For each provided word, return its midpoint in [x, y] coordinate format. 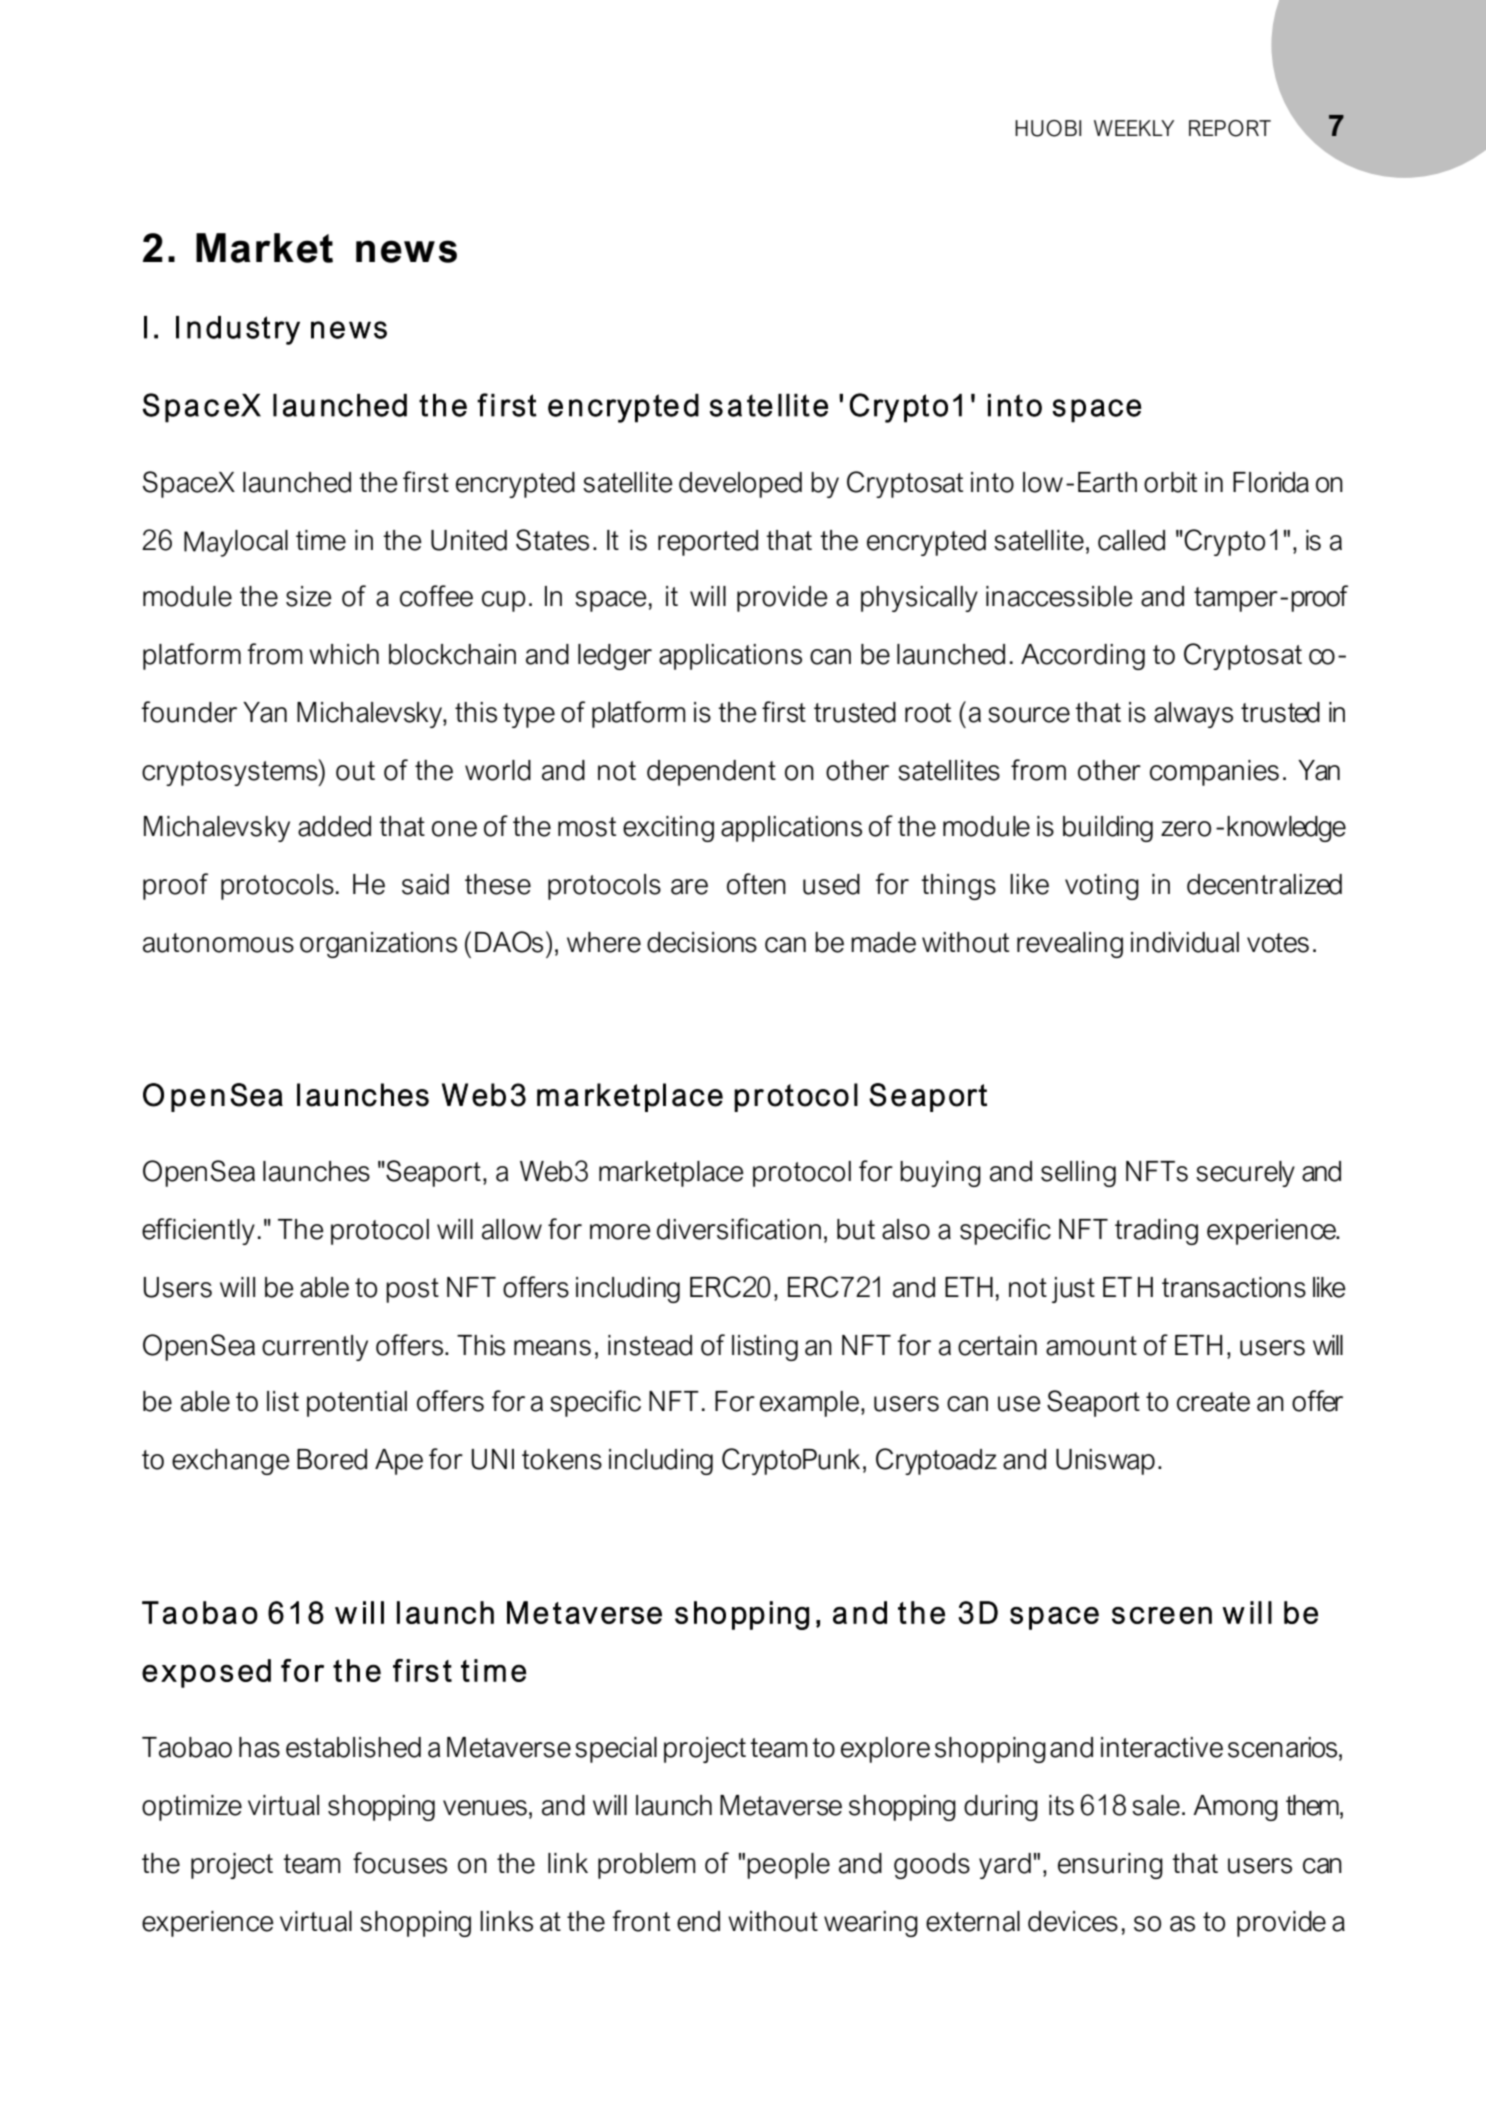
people [788, 1866]
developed [740, 485]
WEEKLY [1134, 128]
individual [1185, 942]
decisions [702, 942]
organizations [378, 945]
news [406, 251]
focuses [400, 1863]
